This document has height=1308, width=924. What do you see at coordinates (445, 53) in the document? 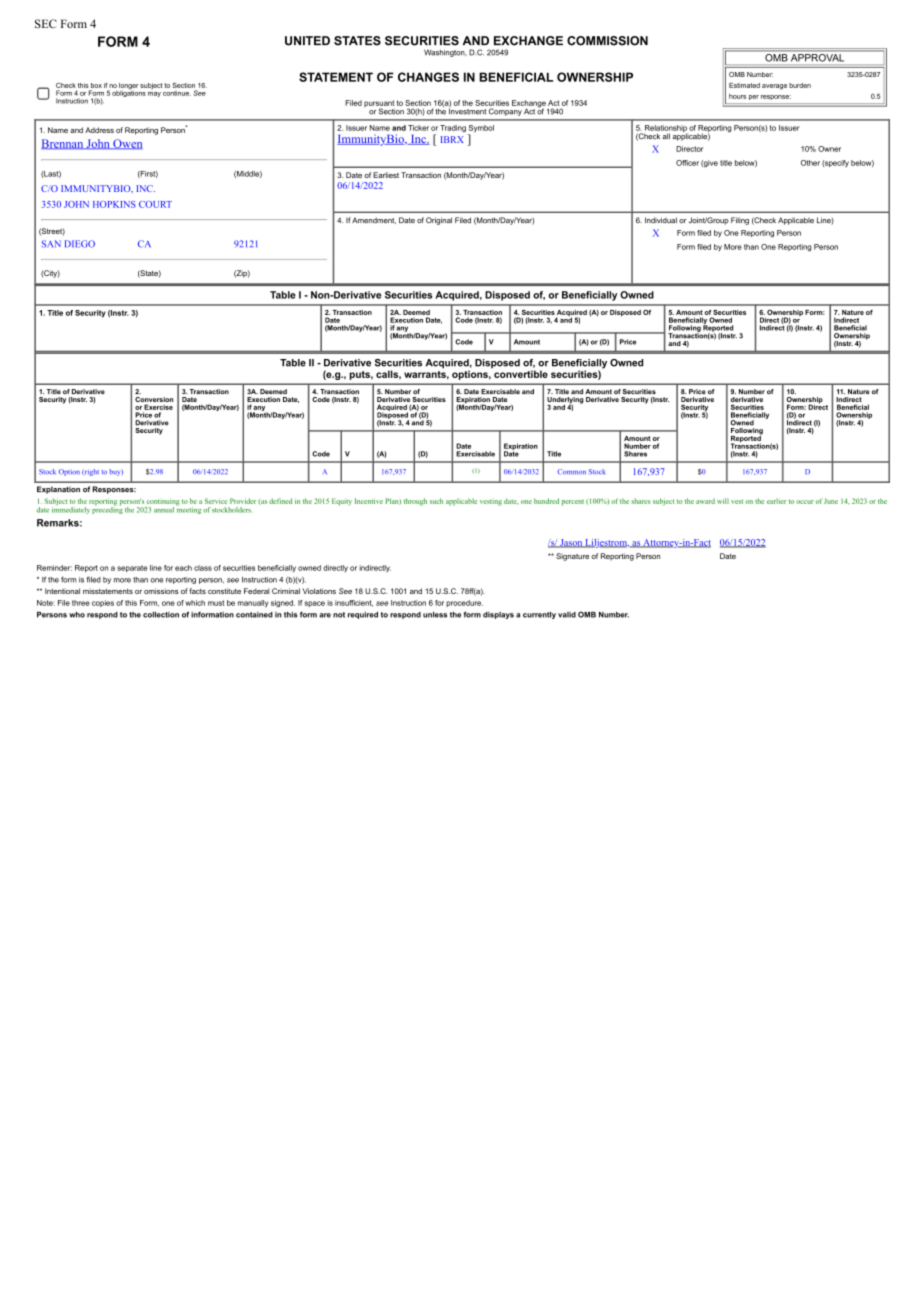
I see `Washington` at bounding box center [445, 53].
